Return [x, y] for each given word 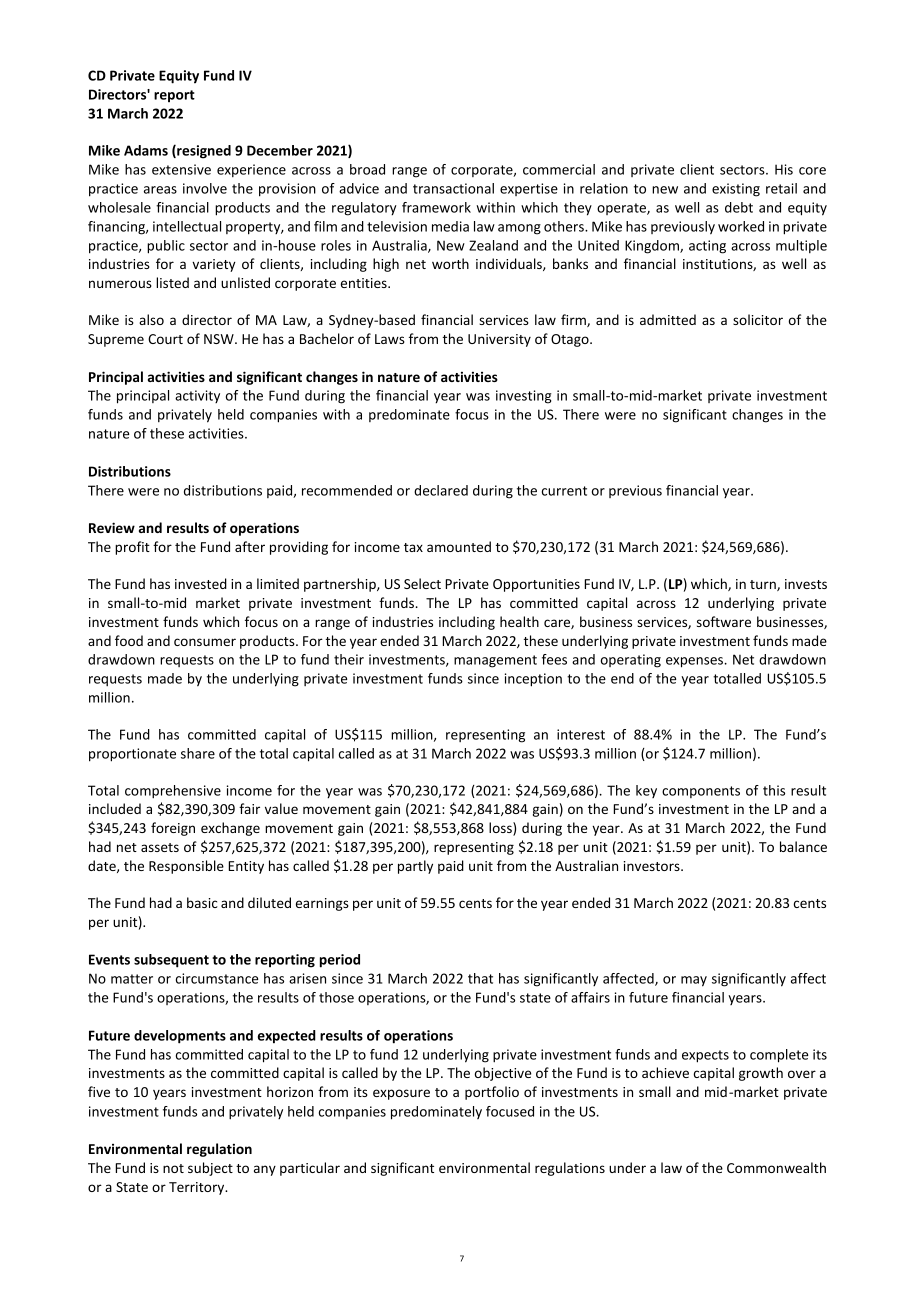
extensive [181, 169]
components [701, 792]
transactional [453, 188]
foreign [173, 829]
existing [736, 190]
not [173, 1168]
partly [415, 867]
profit [132, 548]
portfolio [492, 1093]
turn [764, 585]
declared [441, 490]
